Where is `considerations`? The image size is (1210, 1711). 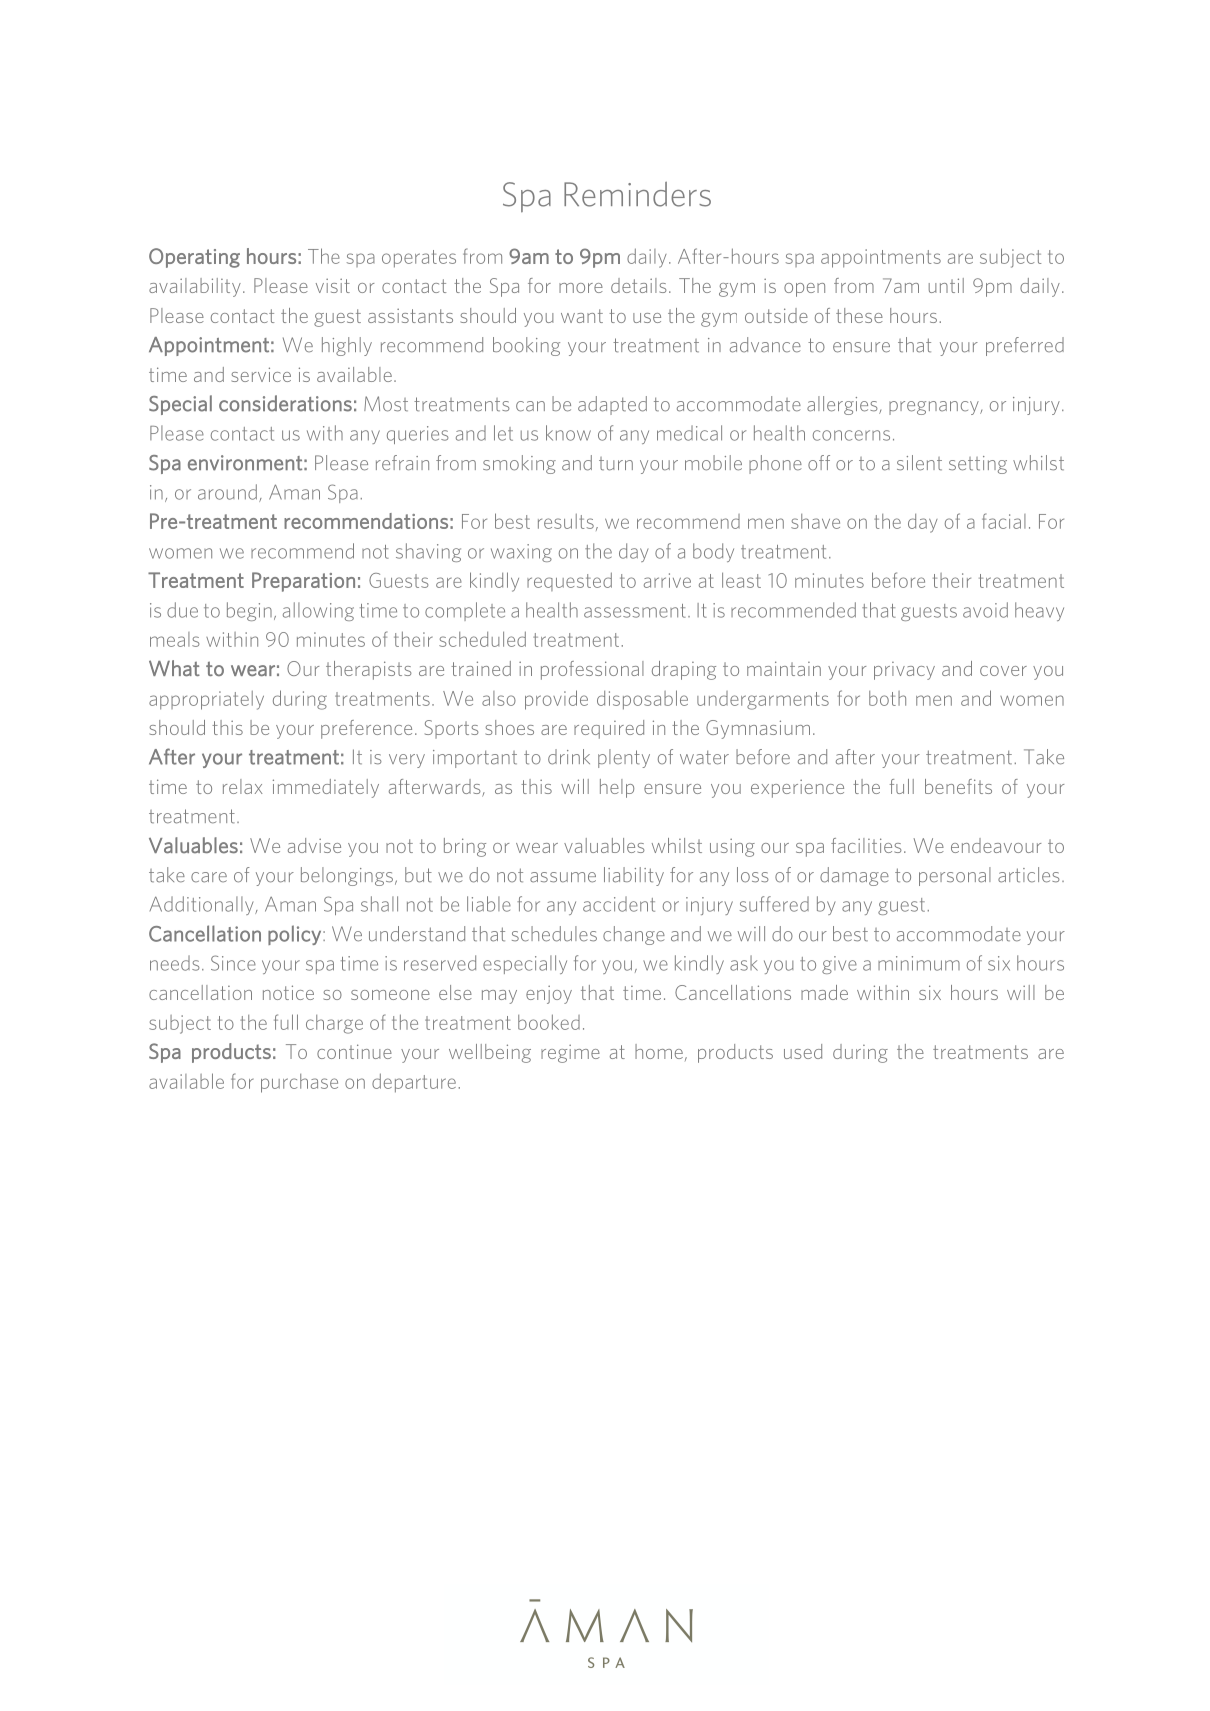
considerations is located at coordinates (285, 403).
